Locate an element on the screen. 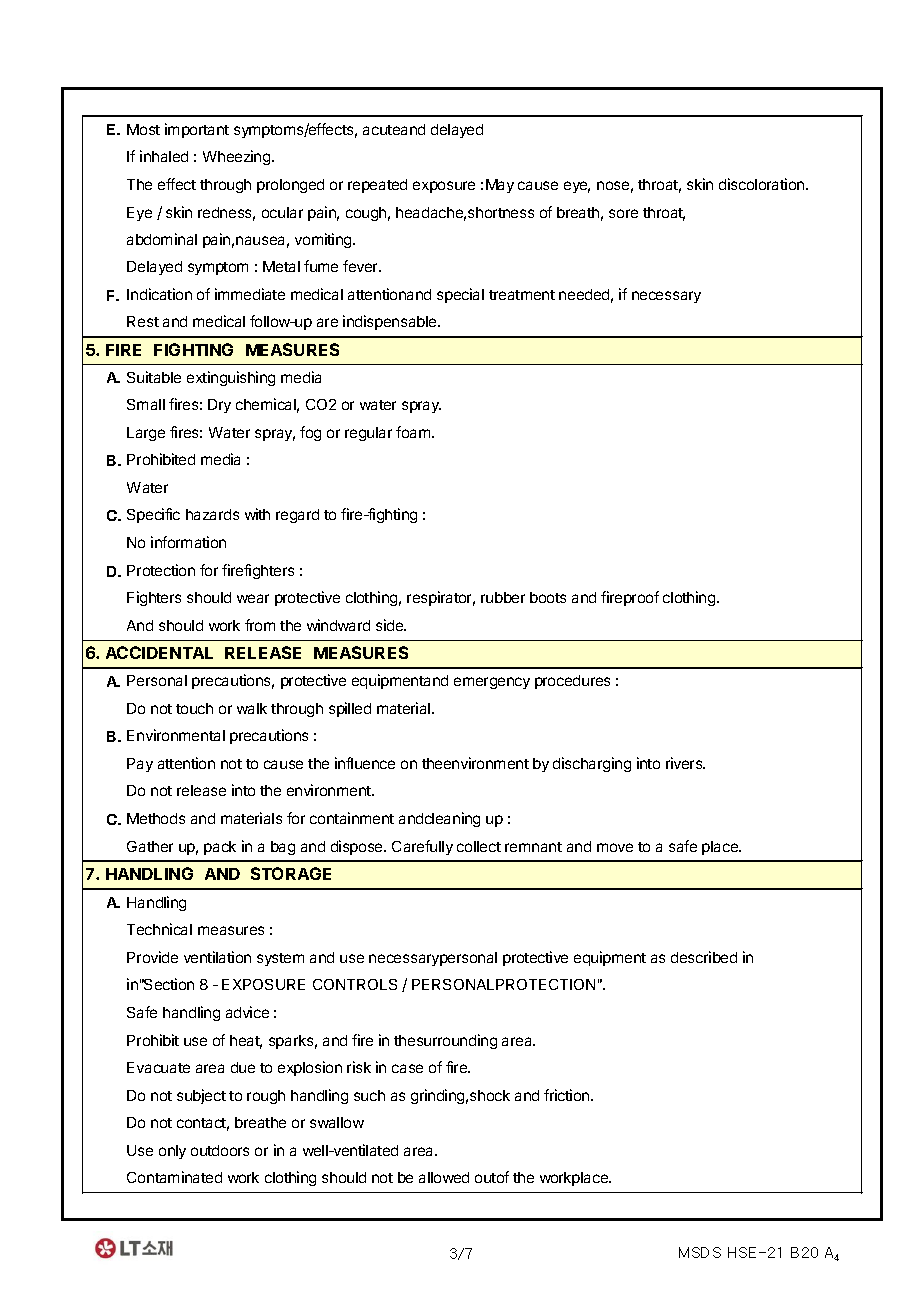 This screenshot has height=1308, width=924. discoloration is located at coordinates (763, 184).
